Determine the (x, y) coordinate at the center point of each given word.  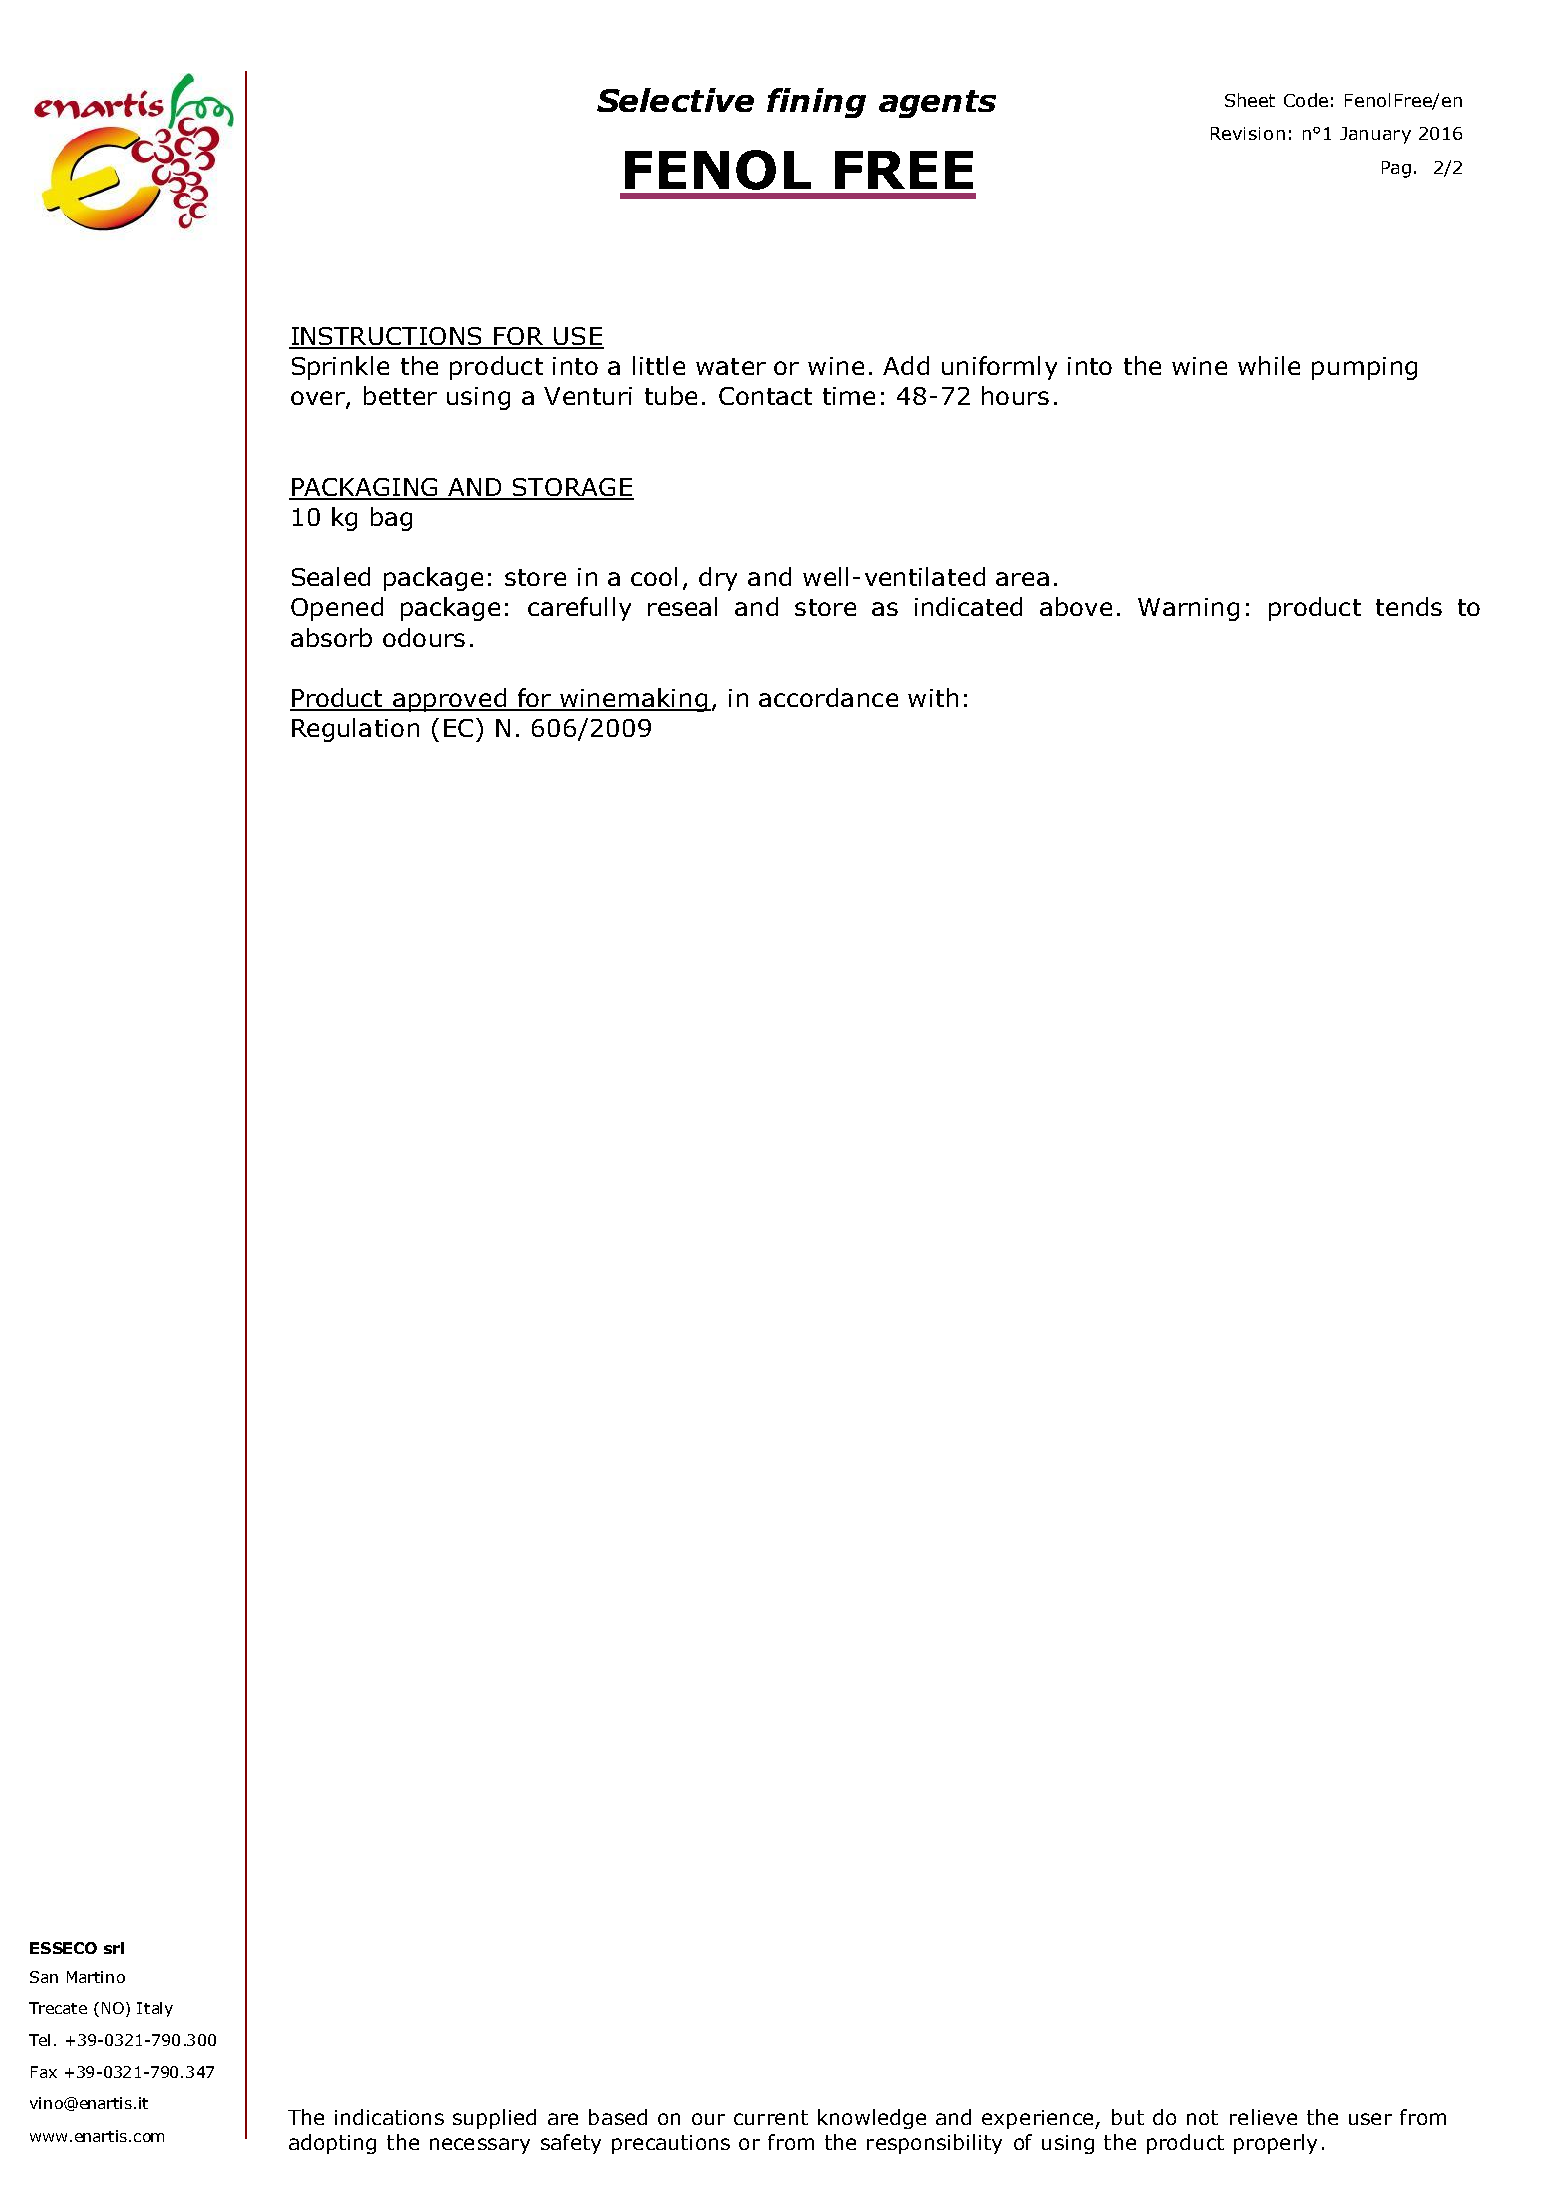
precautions (671, 2144)
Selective (675, 100)
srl (114, 1948)
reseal (682, 606)
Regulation (355, 730)
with (933, 697)
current (771, 2117)
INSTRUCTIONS (386, 337)
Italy (155, 2009)
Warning (1188, 609)
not (1202, 2117)
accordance (828, 697)
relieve (1263, 2117)
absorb (331, 637)
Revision (1248, 133)
